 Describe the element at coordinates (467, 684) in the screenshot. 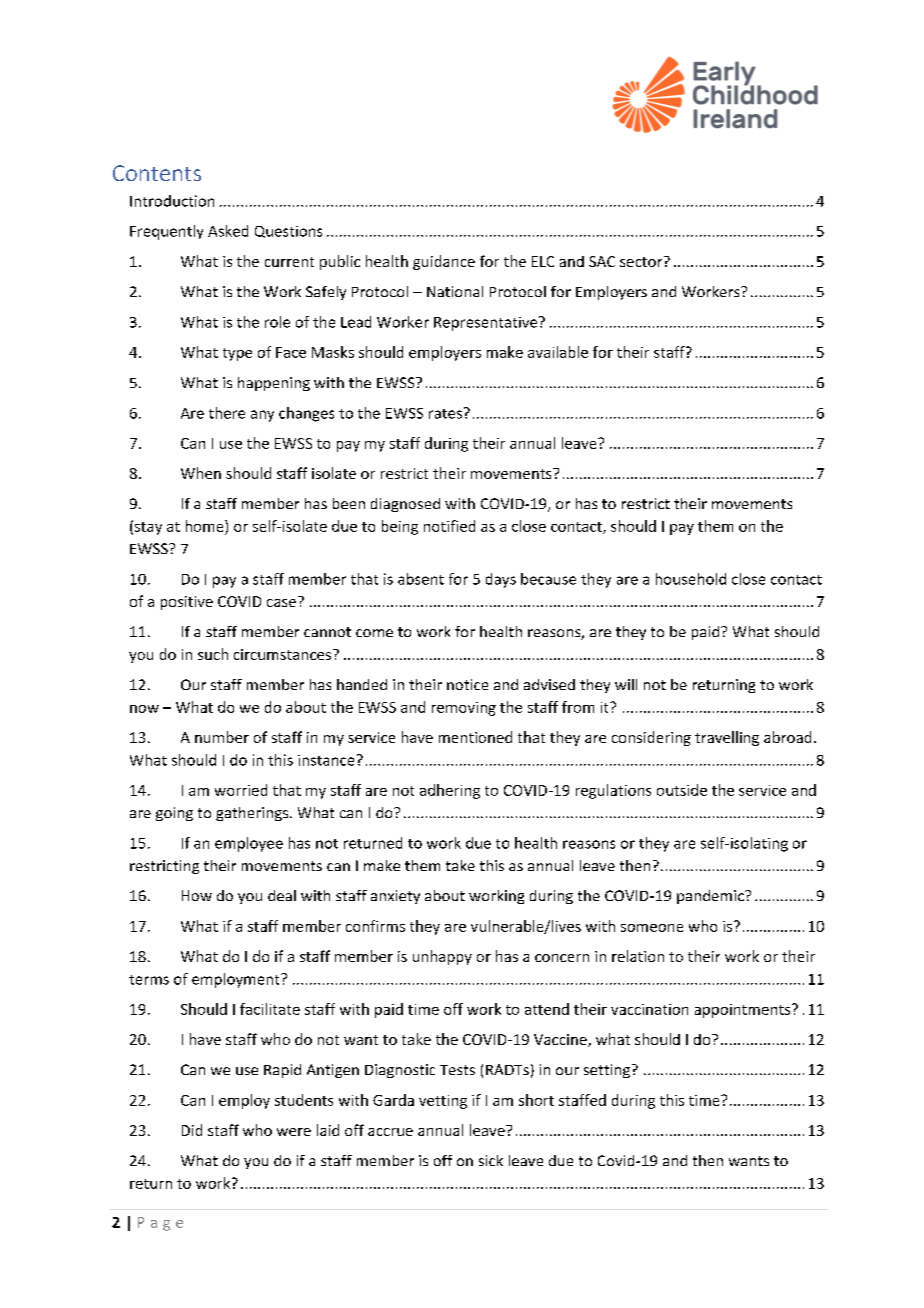

I see `notice` at that location.
